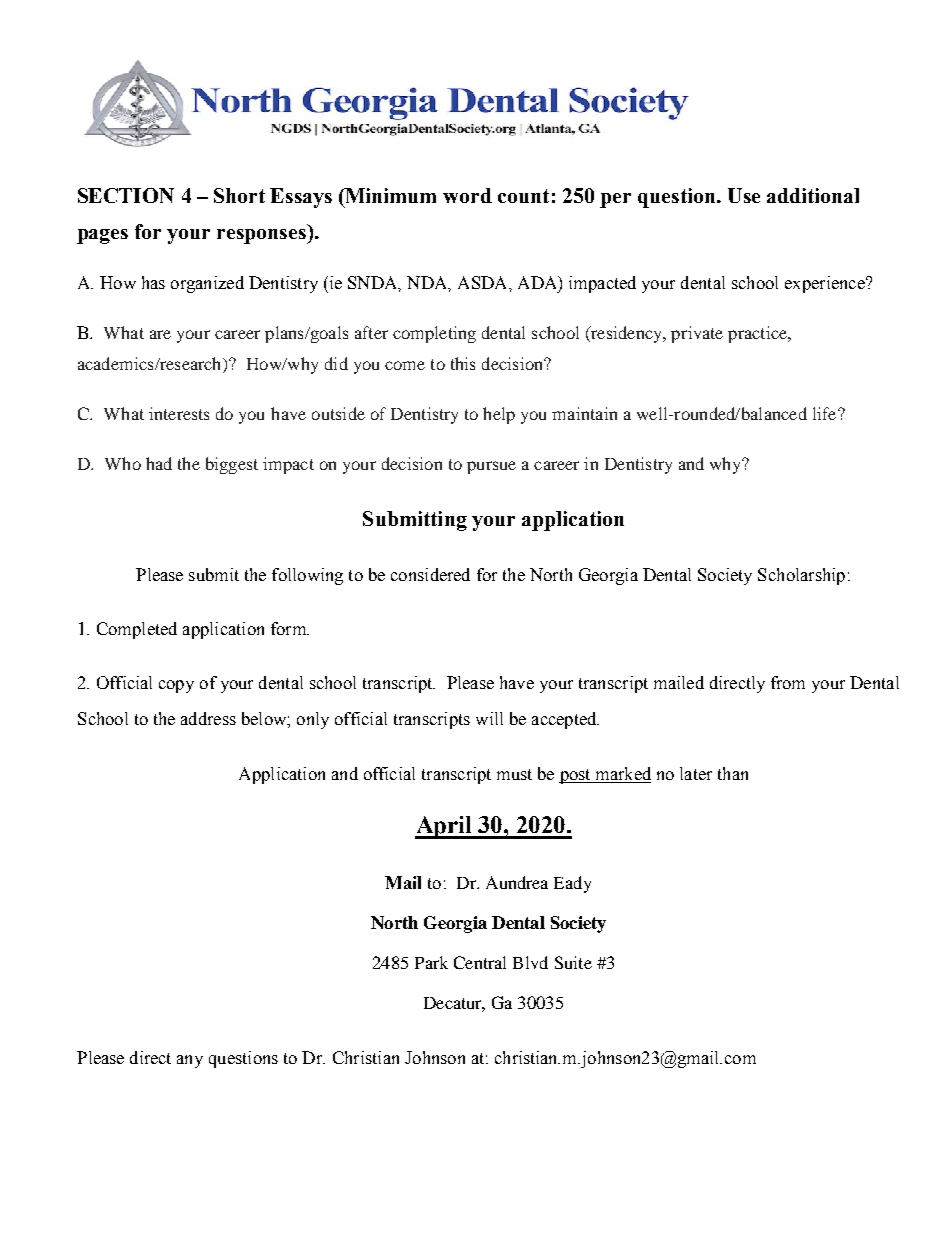 This screenshot has height=1233, width=952. Describe the element at coordinates (826, 413) in the screenshot. I see `life` at that location.
